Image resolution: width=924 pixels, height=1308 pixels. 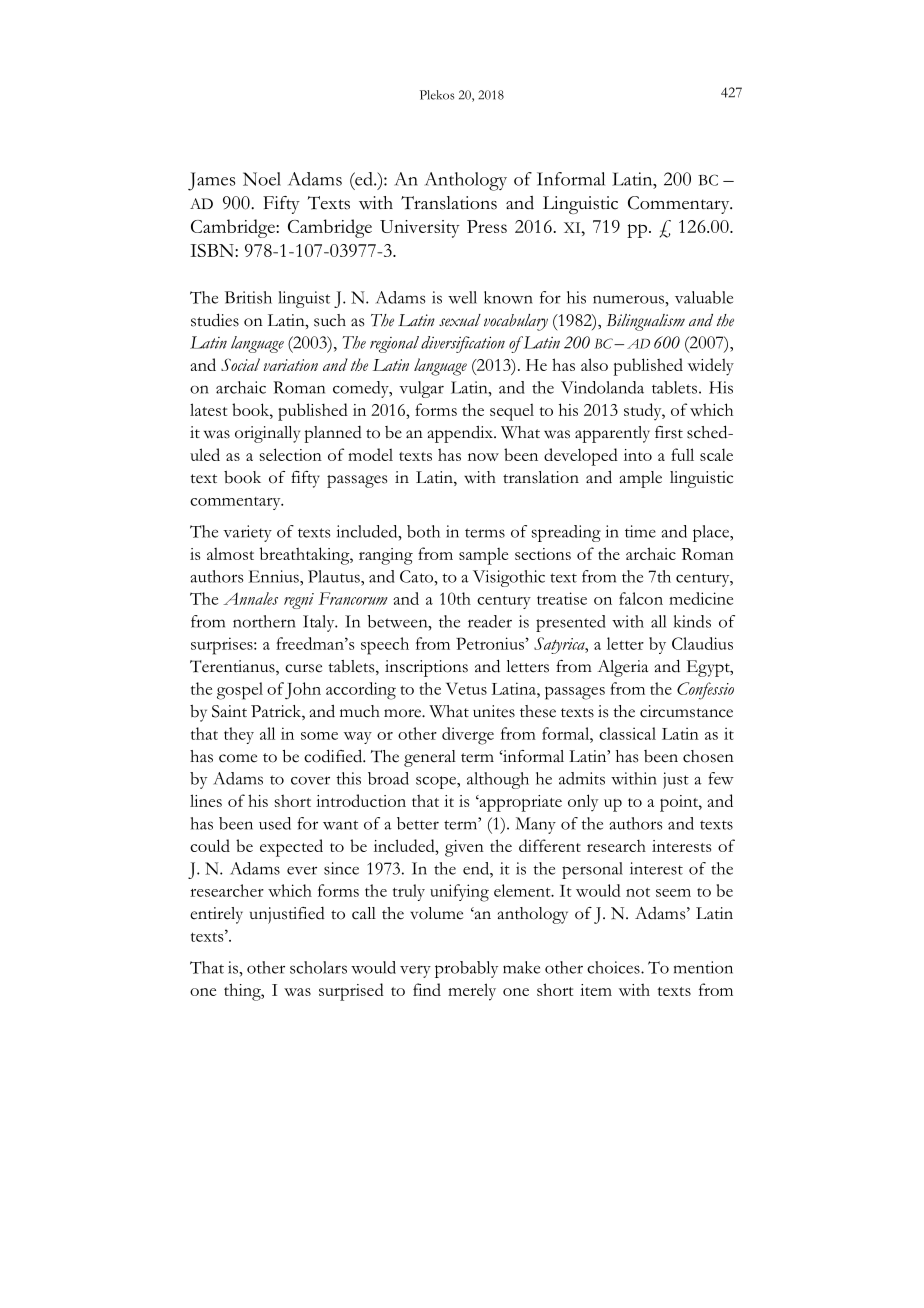 What do you see at coordinates (629, 299) in the page?
I see `numerous` at bounding box center [629, 299].
